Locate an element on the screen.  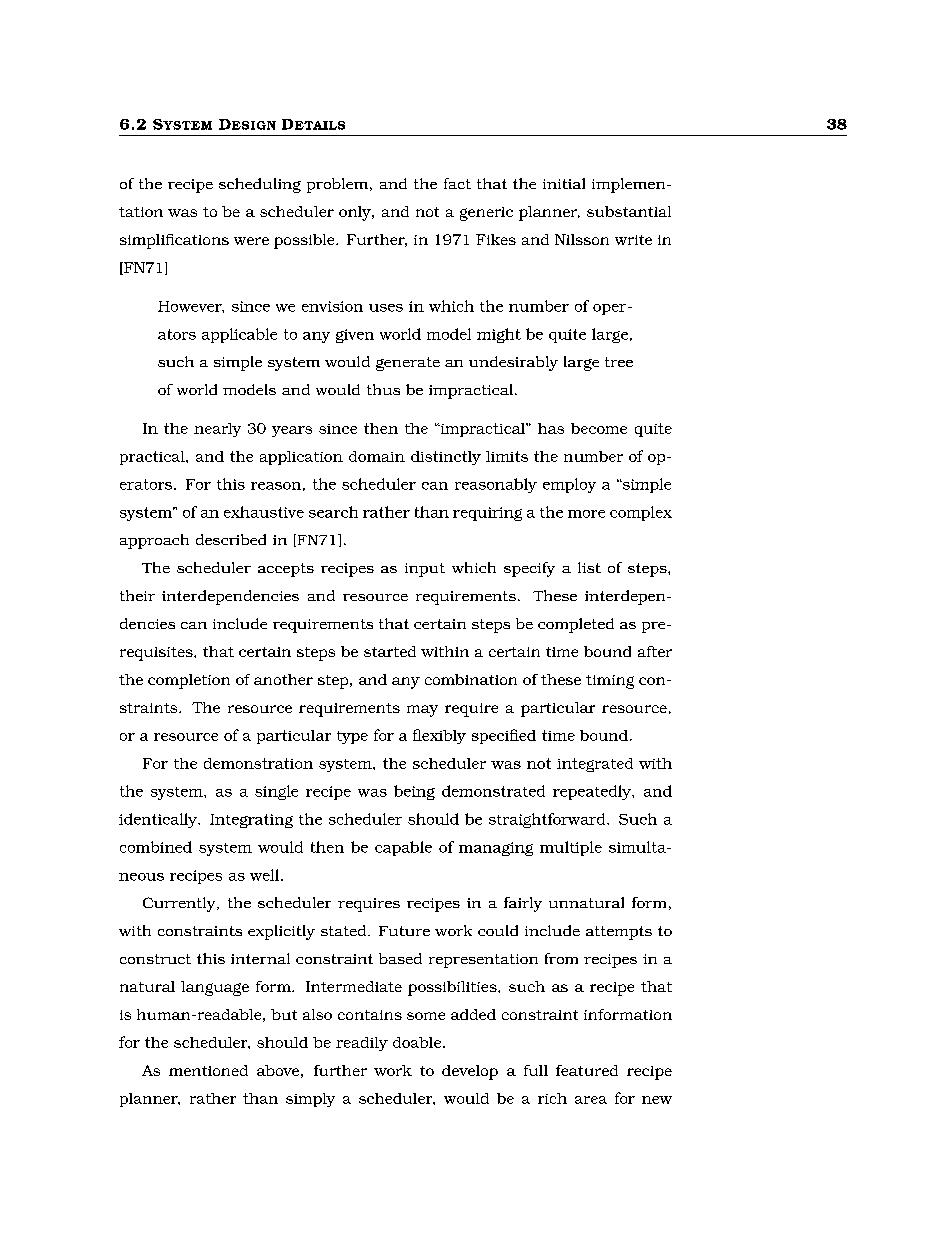
only is located at coordinates (356, 213).
